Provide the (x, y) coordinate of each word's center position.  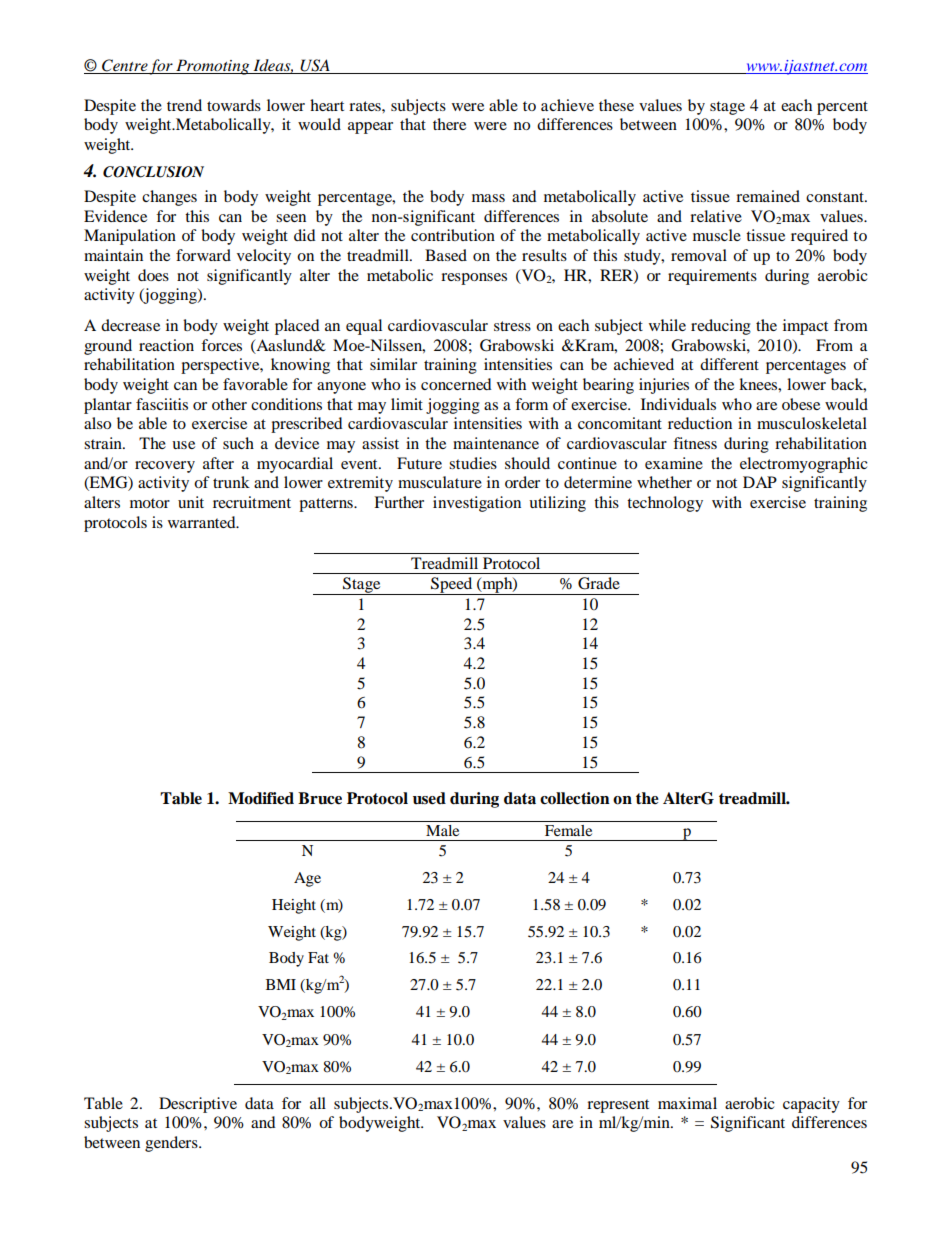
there (449, 124)
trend (184, 105)
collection (575, 798)
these (616, 105)
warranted (203, 522)
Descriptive (198, 1105)
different (729, 364)
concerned (456, 384)
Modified (261, 798)
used (429, 798)
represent (618, 1106)
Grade (599, 583)
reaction (166, 345)
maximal (687, 1103)
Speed (452, 586)
